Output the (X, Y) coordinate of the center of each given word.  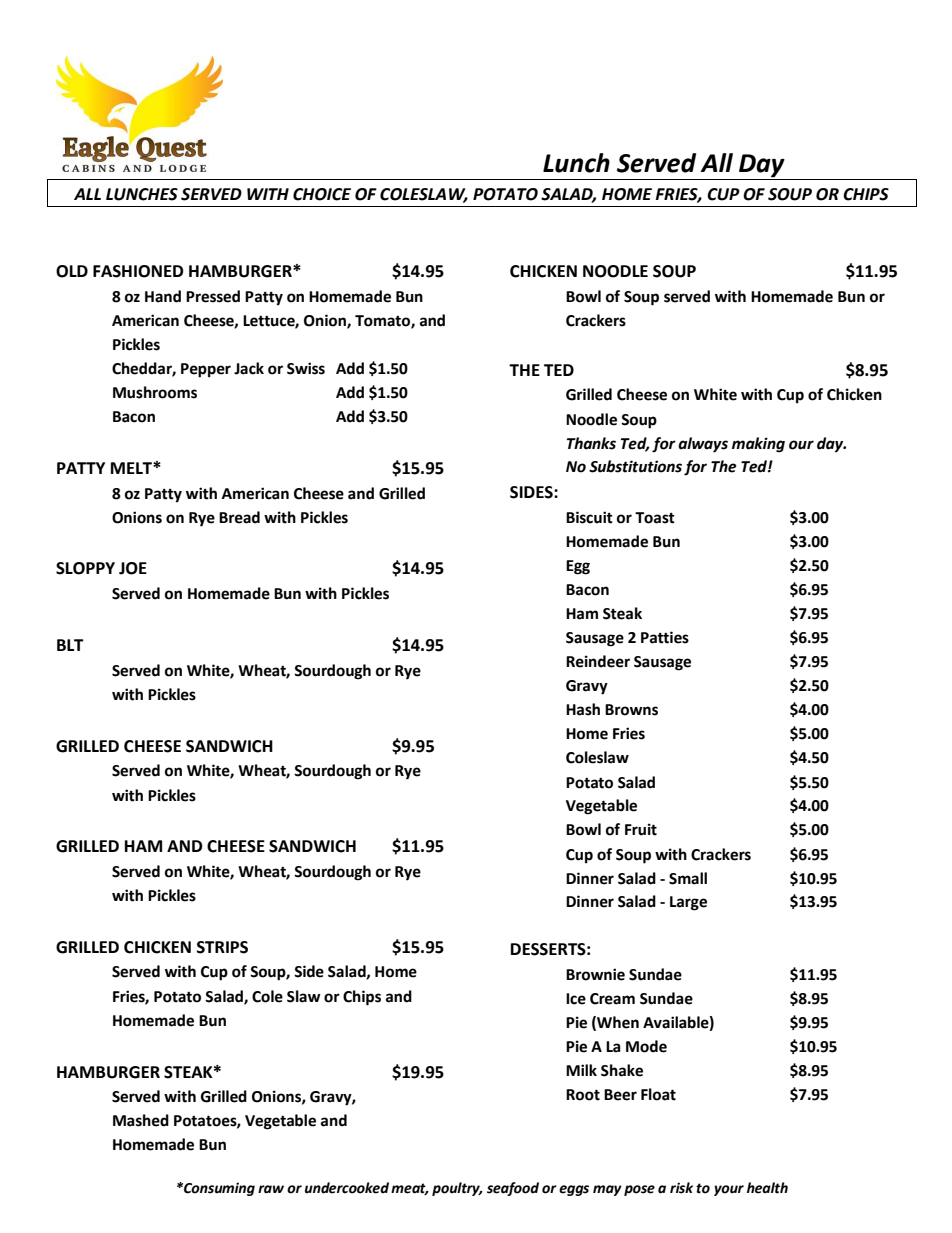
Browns (631, 710)
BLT (70, 645)
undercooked (347, 1188)
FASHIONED (138, 271)
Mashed (141, 1120)
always (703, 445)
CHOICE (322, 194)
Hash (583, 709)
